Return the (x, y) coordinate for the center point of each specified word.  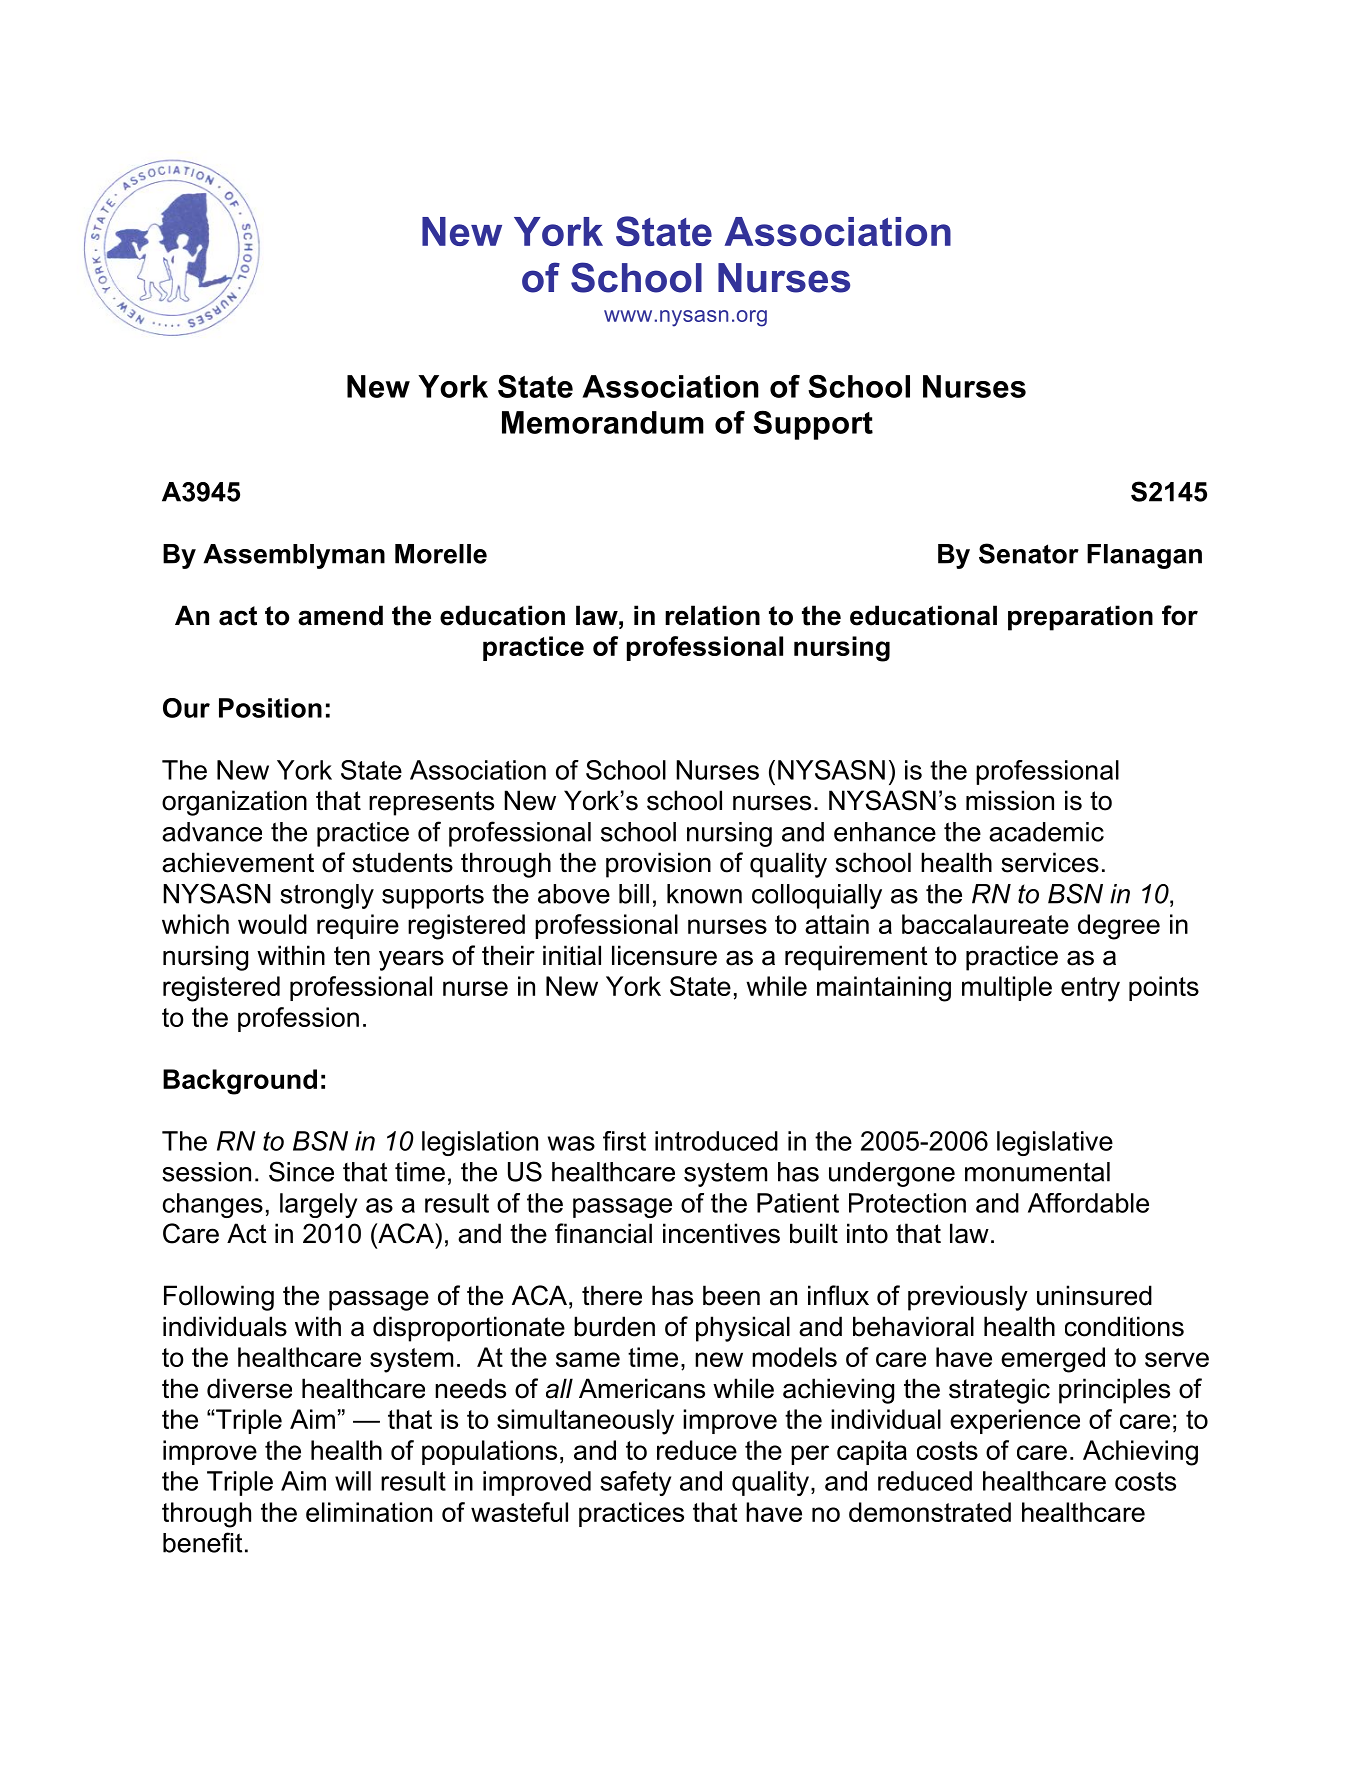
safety (635, 1483)
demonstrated (930, 1512)
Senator (1029, 553)
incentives (721, 1233)
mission (1010, 800)
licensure (664, 955)
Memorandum (603, 422)
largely (318, 1205)
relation (712, 615)
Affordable (1088, 1203)
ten (352, 956)
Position (270, 708)
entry (1090, 989)
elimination (369, 1512)
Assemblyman (294, 556)
